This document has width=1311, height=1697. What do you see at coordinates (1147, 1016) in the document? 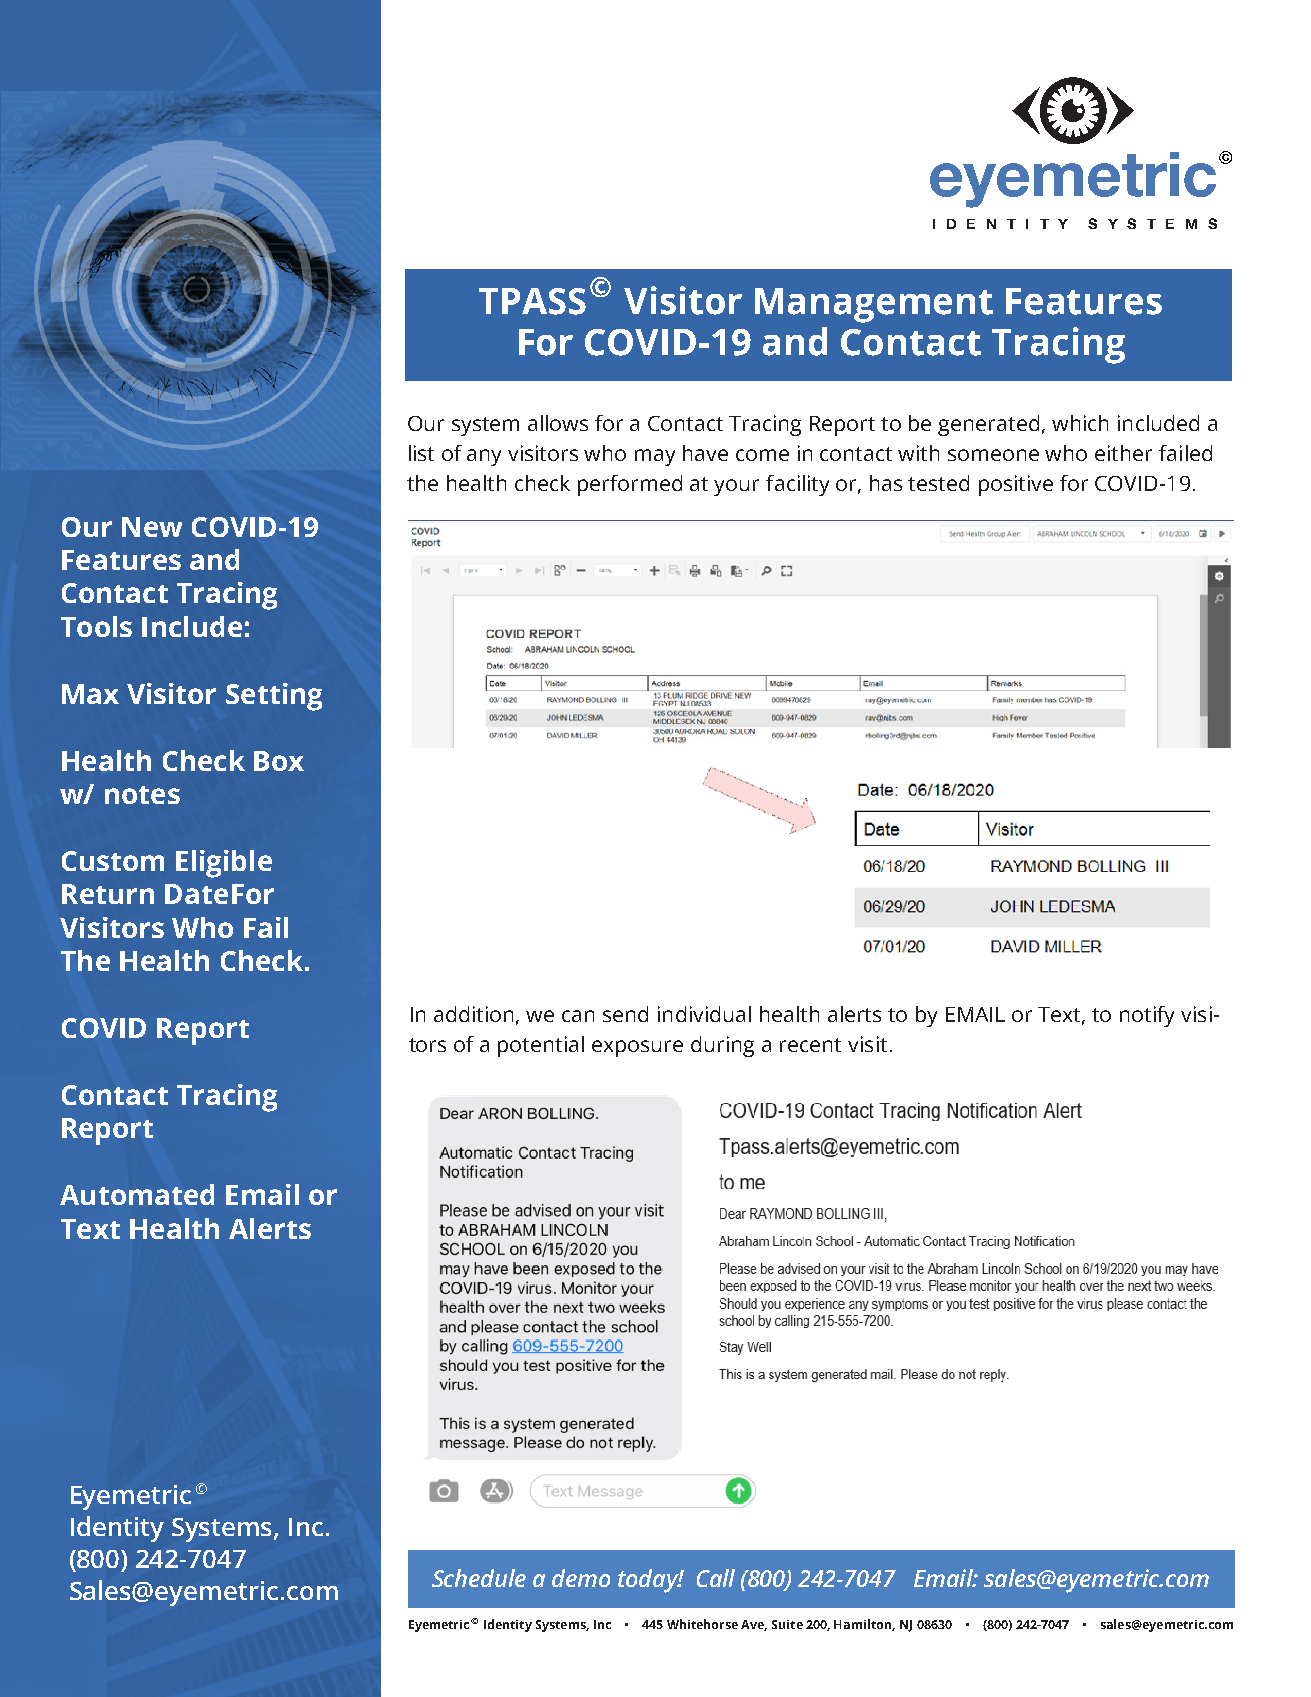
I see `notify` at bounding box center [1147, 1016].
